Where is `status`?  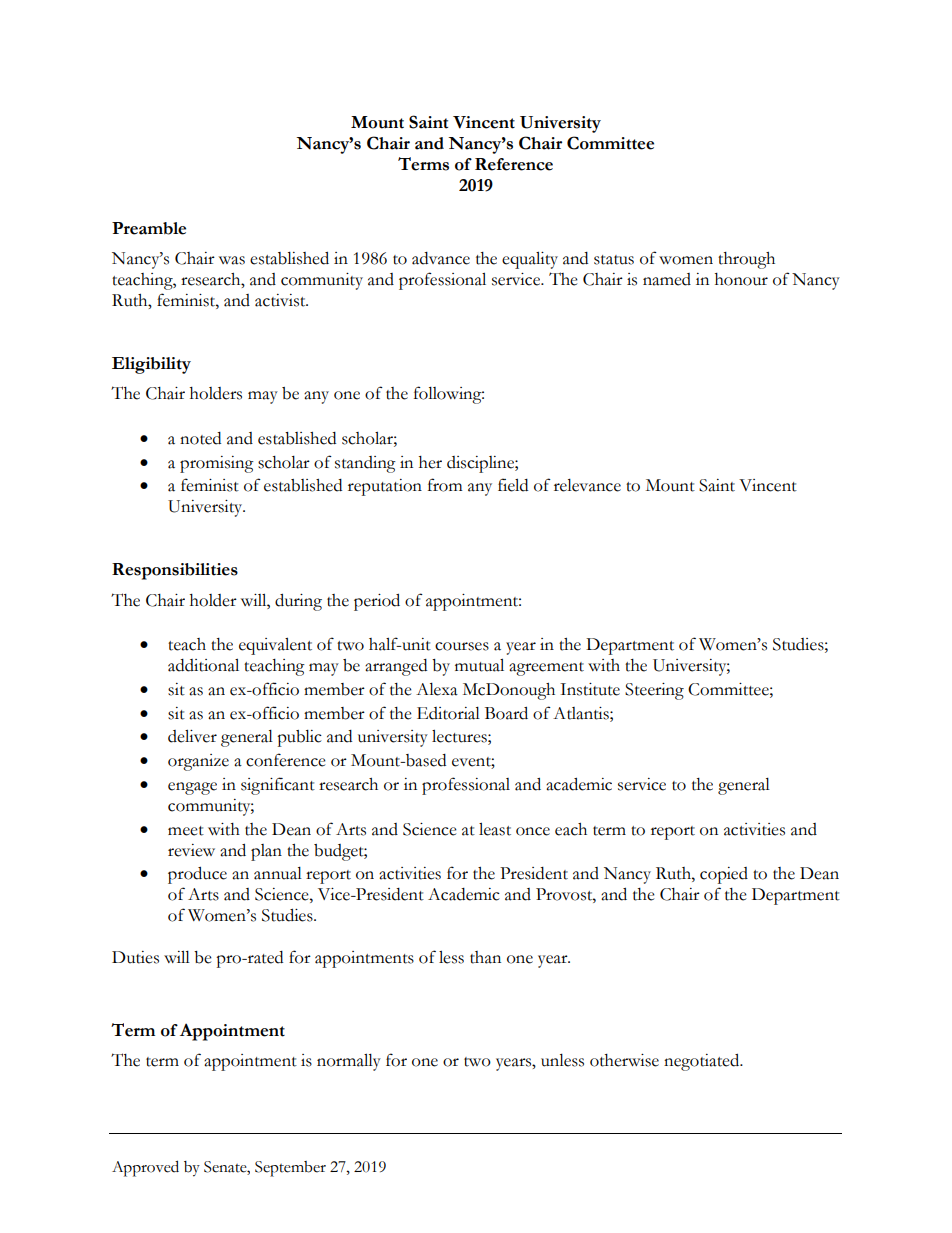 status is located at coordinates (614, 260).
